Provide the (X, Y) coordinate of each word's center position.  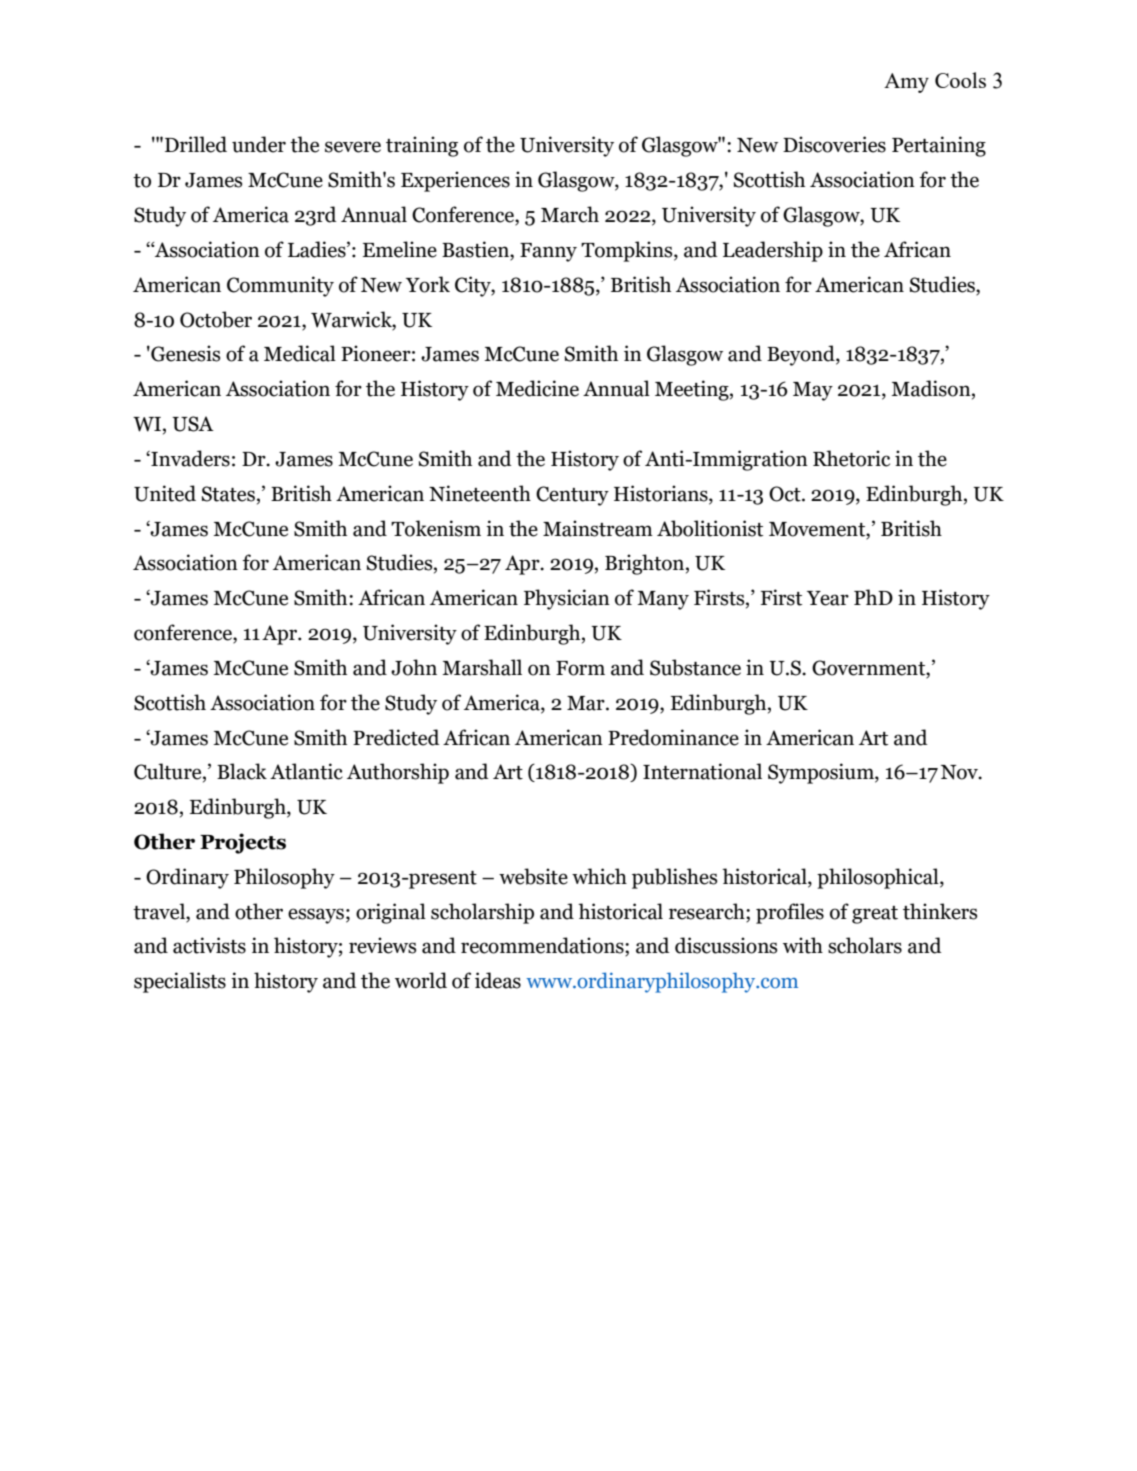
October (216, 319)
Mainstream (598, 528)
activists (209, 945)
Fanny (548, 252)
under (259, 144)
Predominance (673, 737)
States (228, 494)
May (813, 391)
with (803, 945)
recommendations (543, 946)
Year (828, 598)
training (422, 146)
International (702, 771)
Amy (906, 83)
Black (242, 771)
